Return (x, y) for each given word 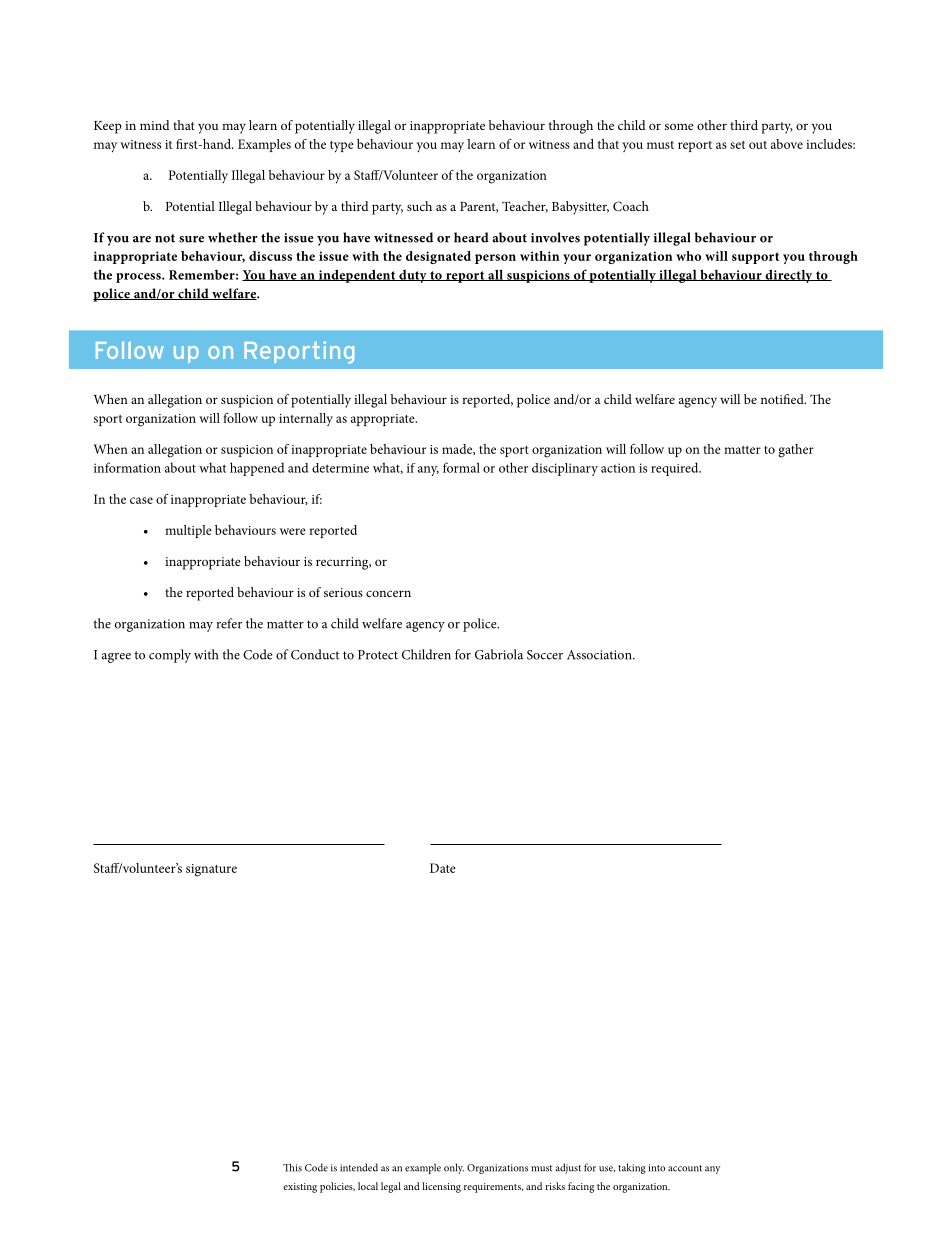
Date (443, 868)
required (676, 469)
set (737, 145)
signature (211, 870)
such (419, 206)
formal (461, 467)
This (292, 1167)
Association (600, 655)
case (141, 500)
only (454, 1168)
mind (155, 125)
